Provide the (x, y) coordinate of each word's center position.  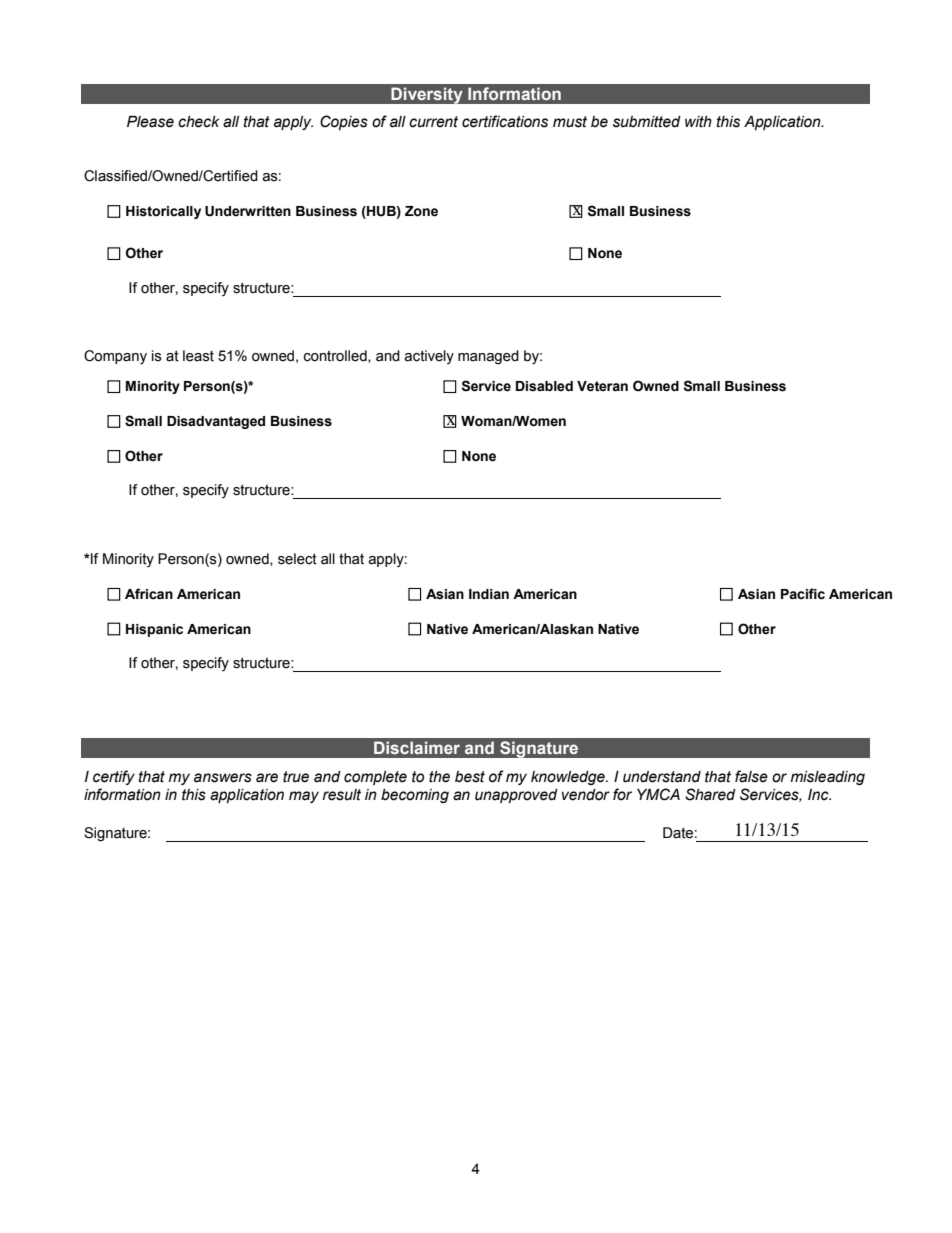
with (698, 122)
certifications (505, 121)
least (198, 356)
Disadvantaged (216, 422)
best (470, 777)
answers (223, 778)
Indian (489, 594)
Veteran (602, 386)
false (751, 776)
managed (488, 357)
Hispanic (154, 630)
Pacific (803, 594)
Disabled (544, 386)
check (198, 122)
